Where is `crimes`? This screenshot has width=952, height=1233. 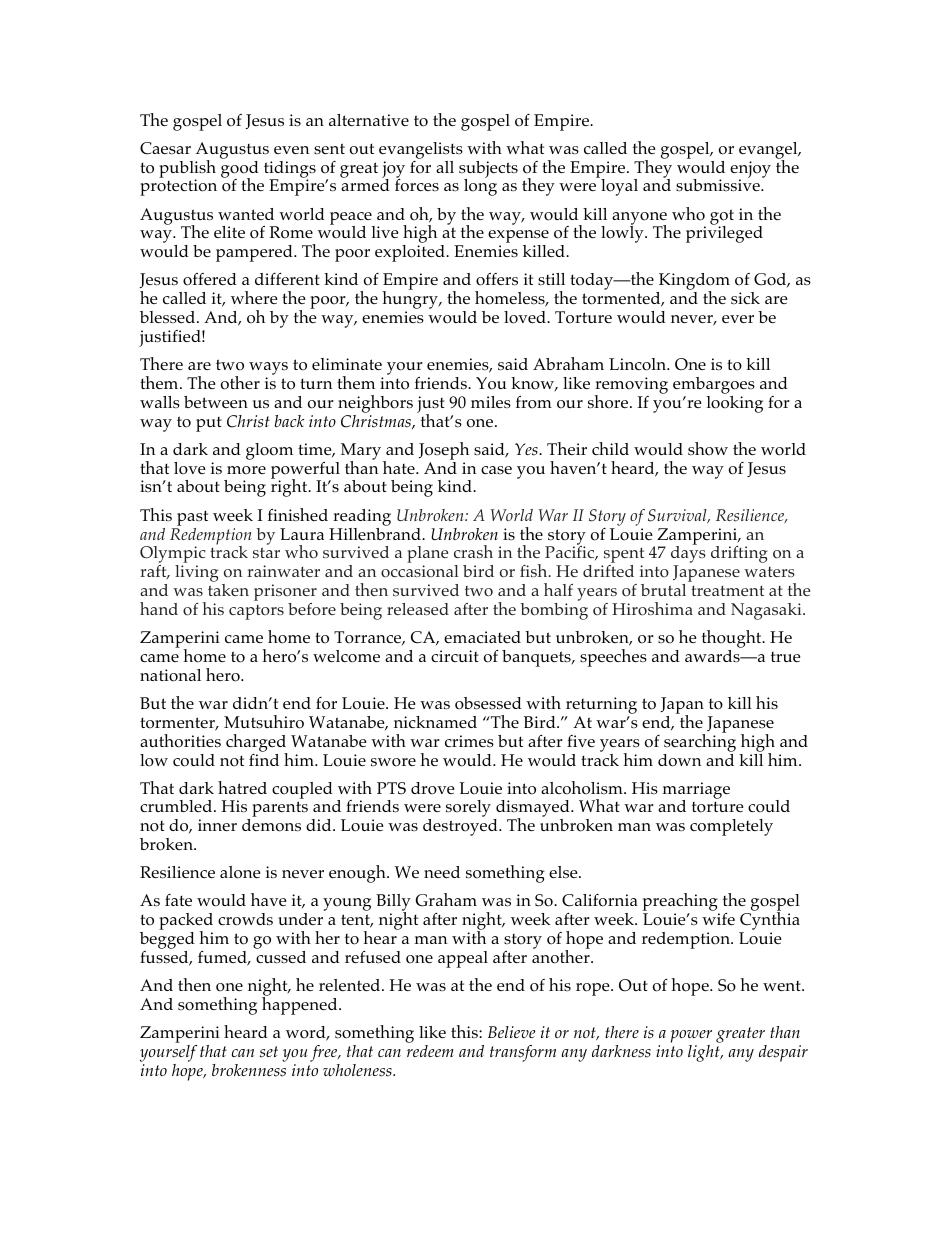 crimes is located at coordinates (469, 741).
